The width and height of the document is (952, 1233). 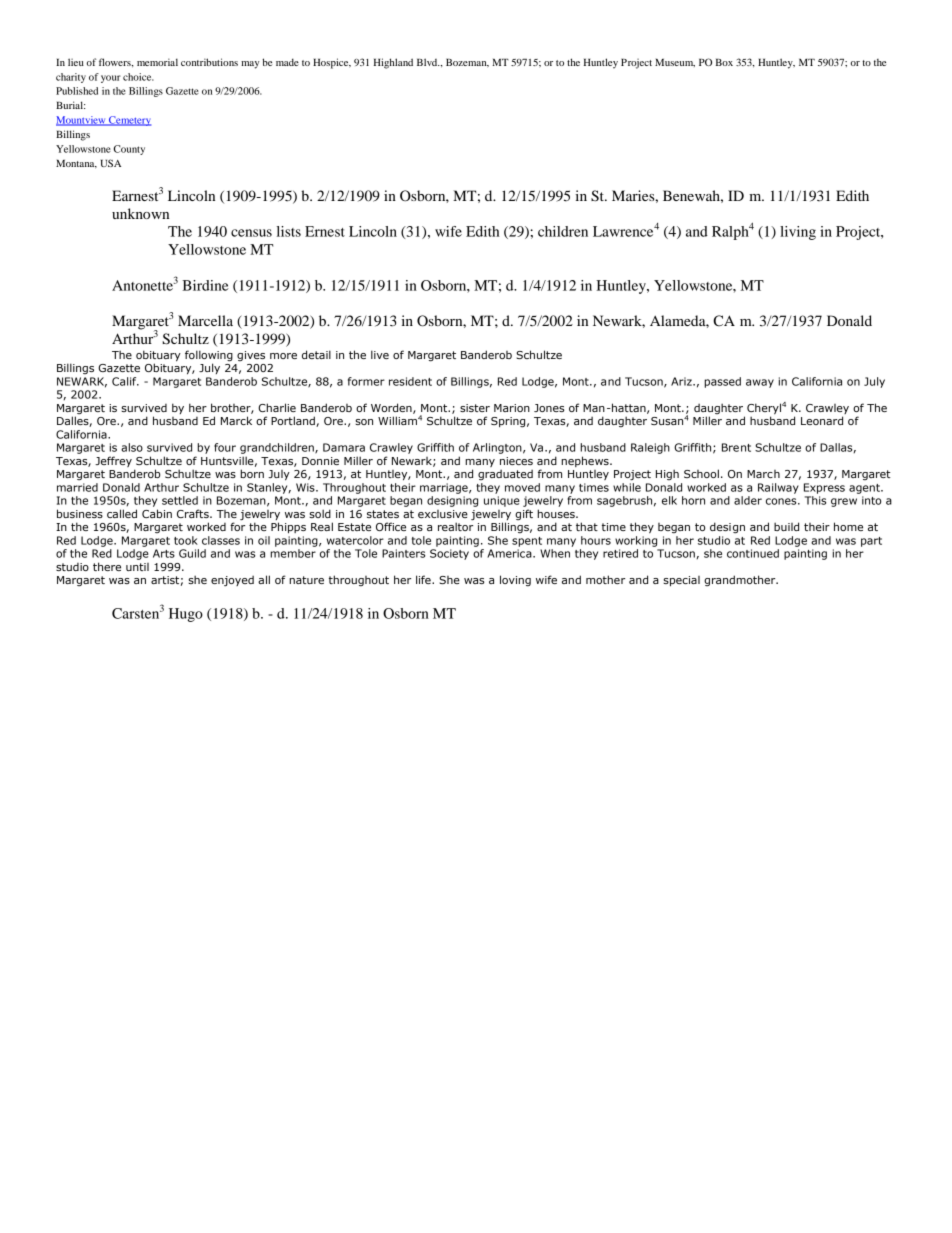 What do you see at coordinates (475, 408) in the document?
I see `sister` at bounding box center [475, 408].
